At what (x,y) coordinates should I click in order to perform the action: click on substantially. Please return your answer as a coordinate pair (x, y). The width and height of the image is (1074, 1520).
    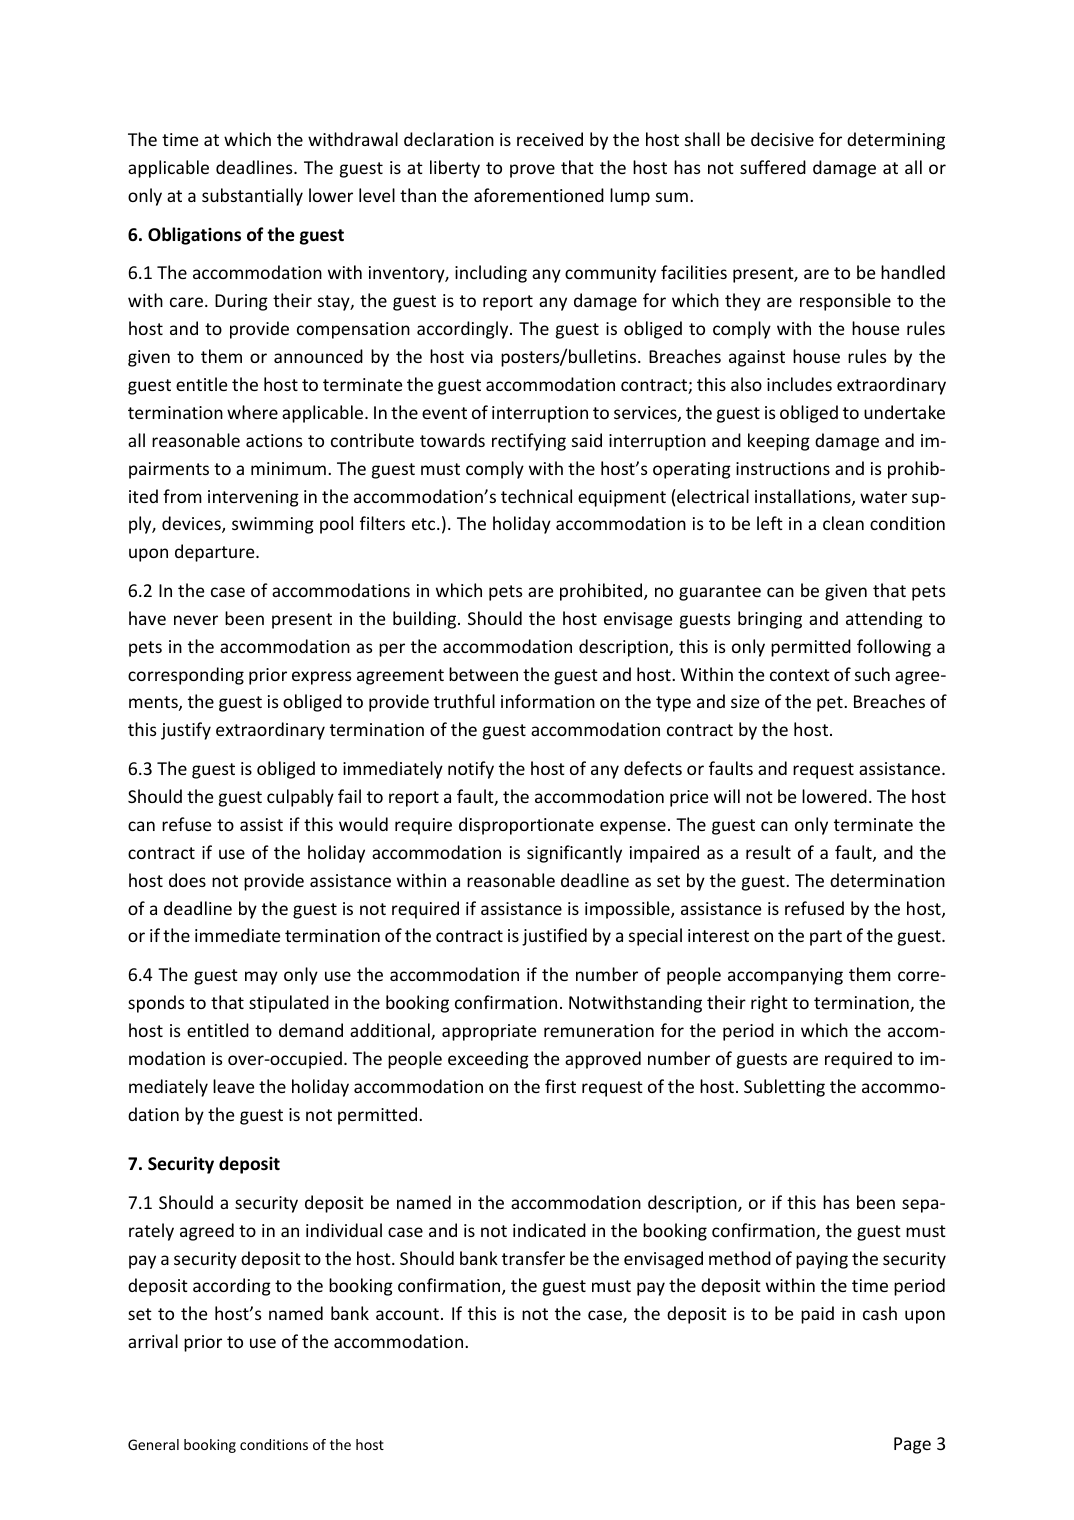
    Looking at the image, I should click on (252, 197).
